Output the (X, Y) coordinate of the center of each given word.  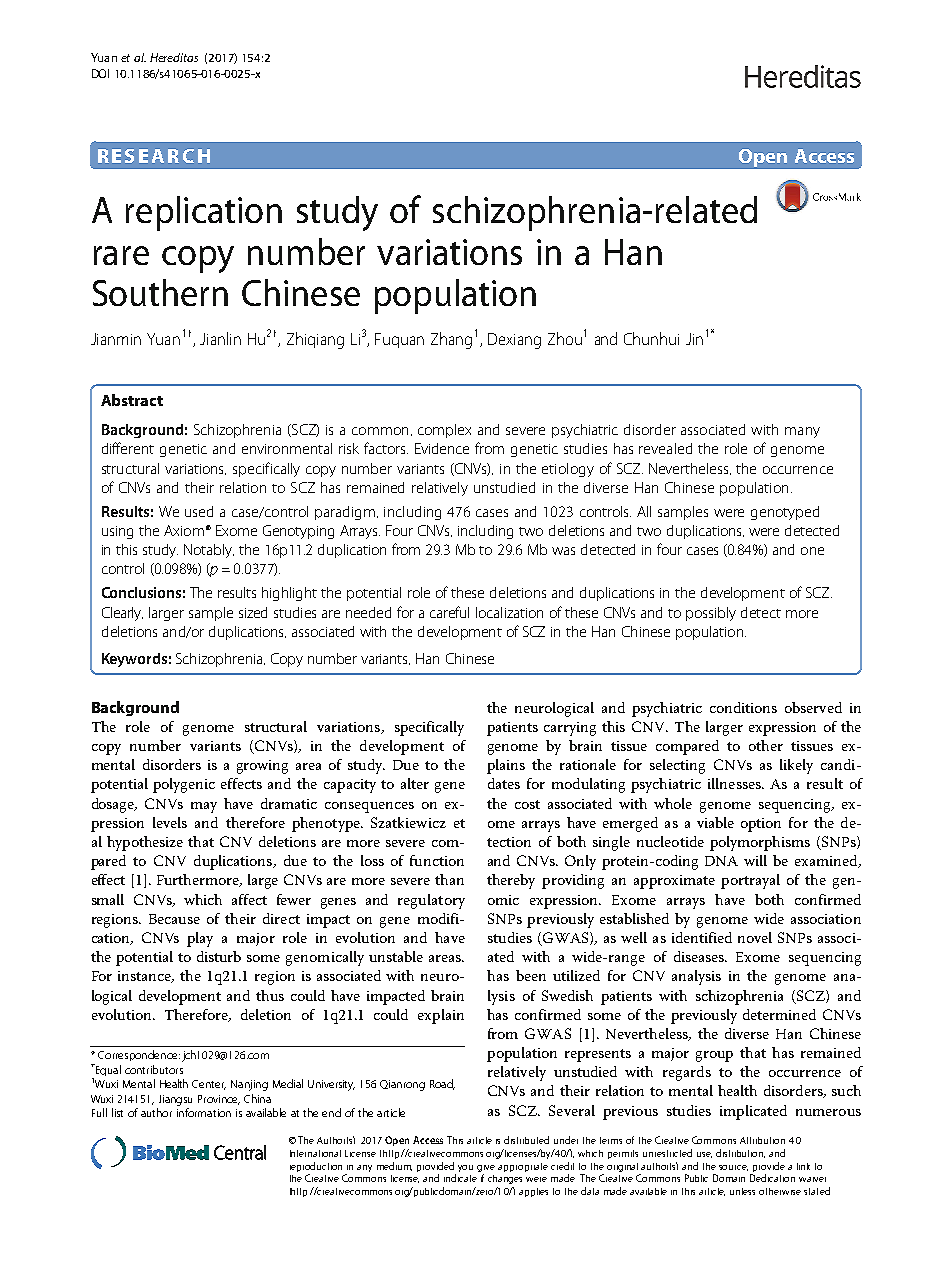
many (802, 432)
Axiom (184, 530)
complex (444, 431)
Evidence (442, 448)
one (812, 551)
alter (415, 783)
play (200, 939)
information (204, 1112)
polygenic (184, 785)
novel (755, 937)
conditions (743, 707)
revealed (665, 448)
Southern (160, 292)
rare (121, 255)
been (531, 975)
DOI (100, 73)
